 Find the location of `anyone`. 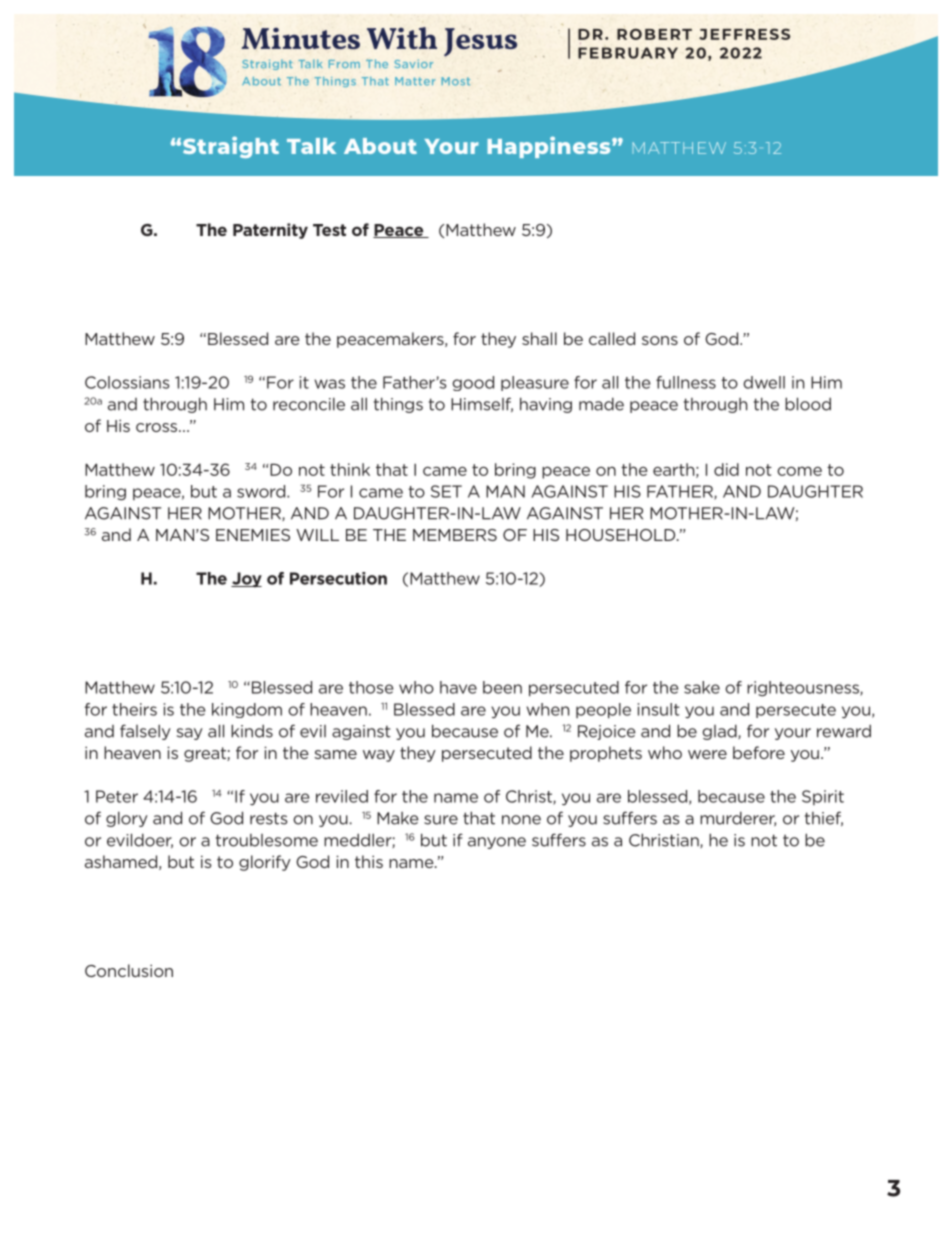

anyone is located at coordinates (497, 843).
